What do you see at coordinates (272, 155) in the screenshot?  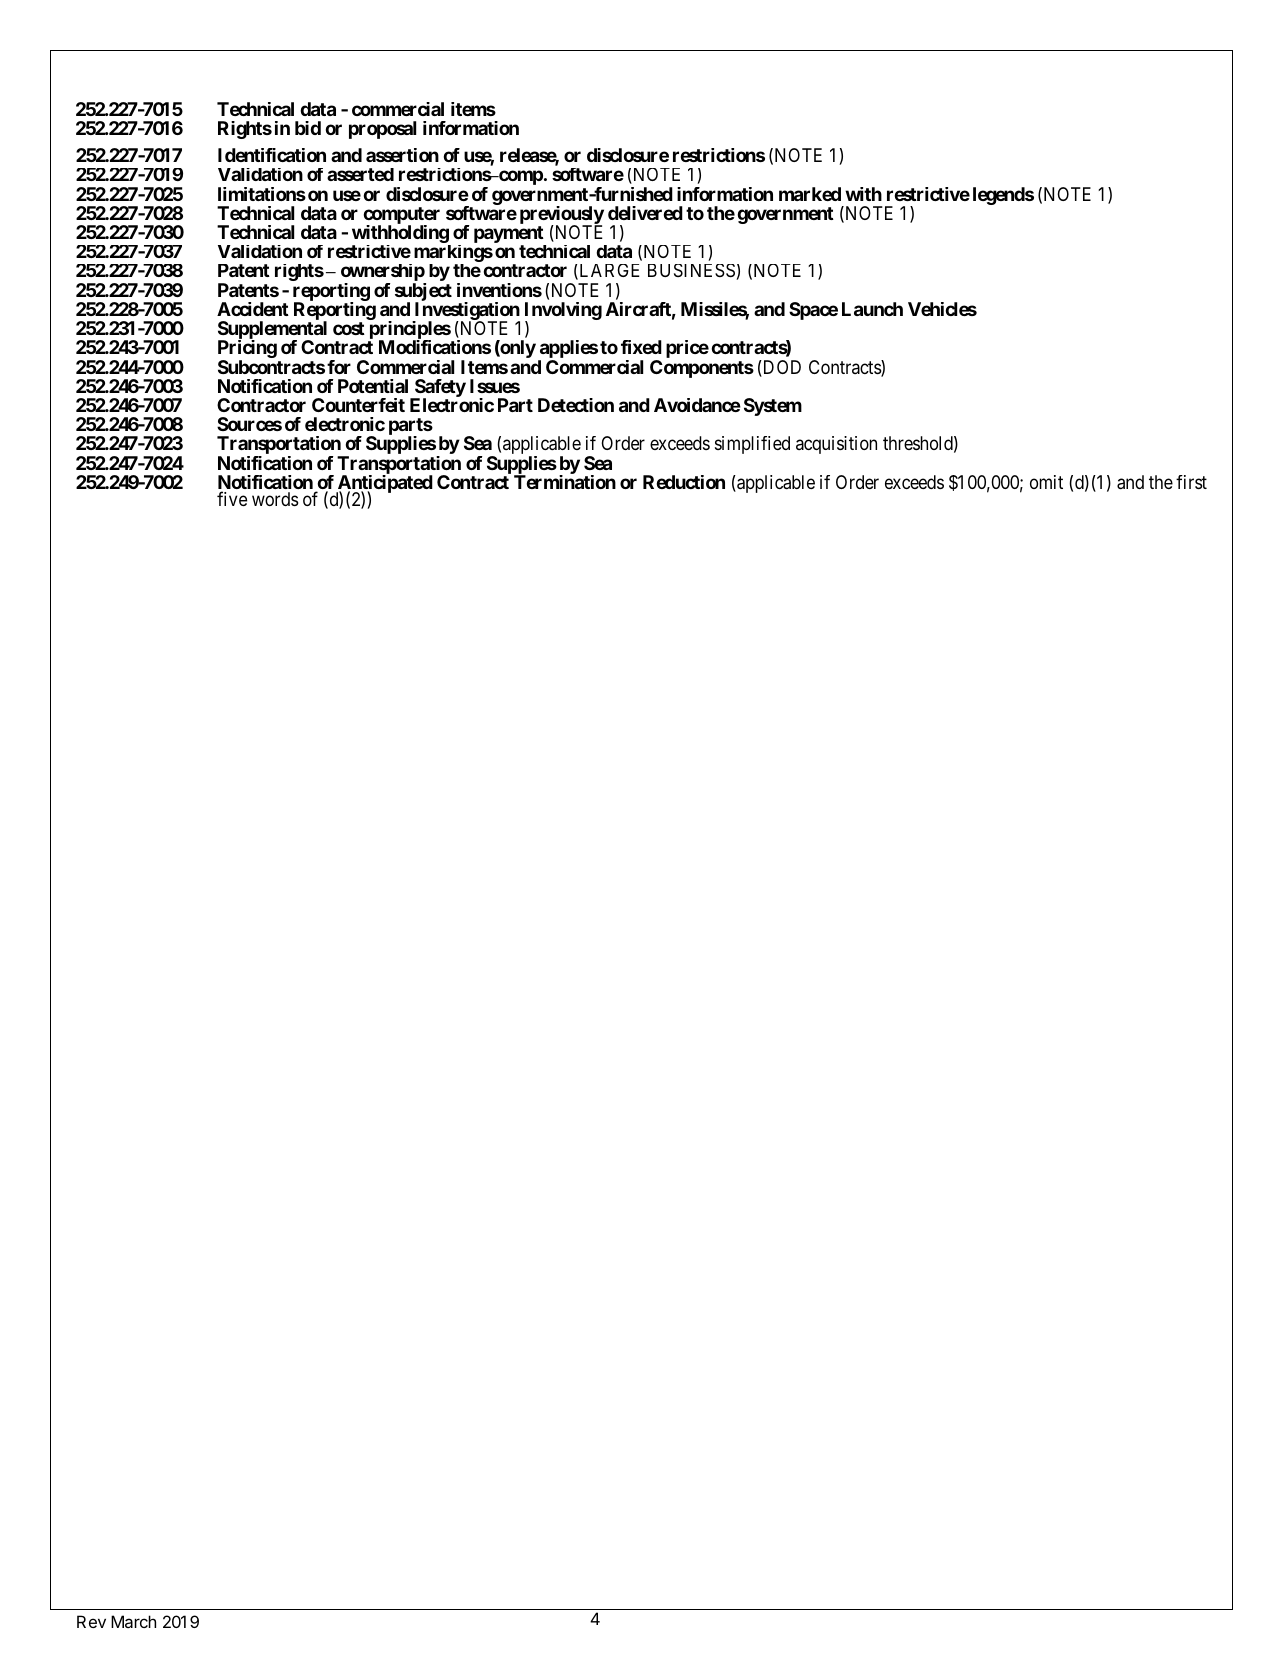 I see `Identification` at bounding box center [272, 155].
